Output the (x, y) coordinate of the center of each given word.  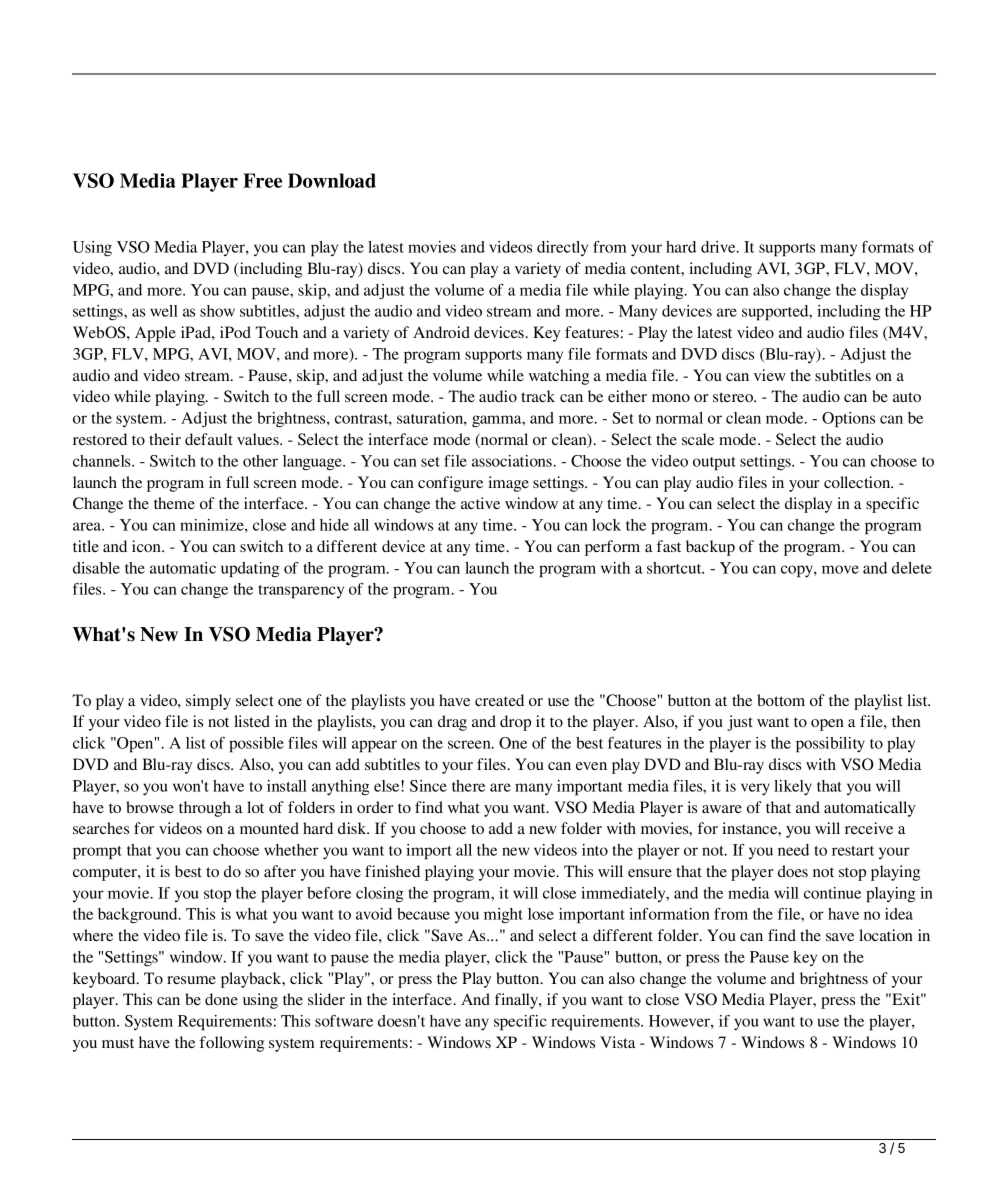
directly (562, 248)
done (221, 999)
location (886, 935)
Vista (617, 1042)
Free (262, 180)
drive (719, 247)
